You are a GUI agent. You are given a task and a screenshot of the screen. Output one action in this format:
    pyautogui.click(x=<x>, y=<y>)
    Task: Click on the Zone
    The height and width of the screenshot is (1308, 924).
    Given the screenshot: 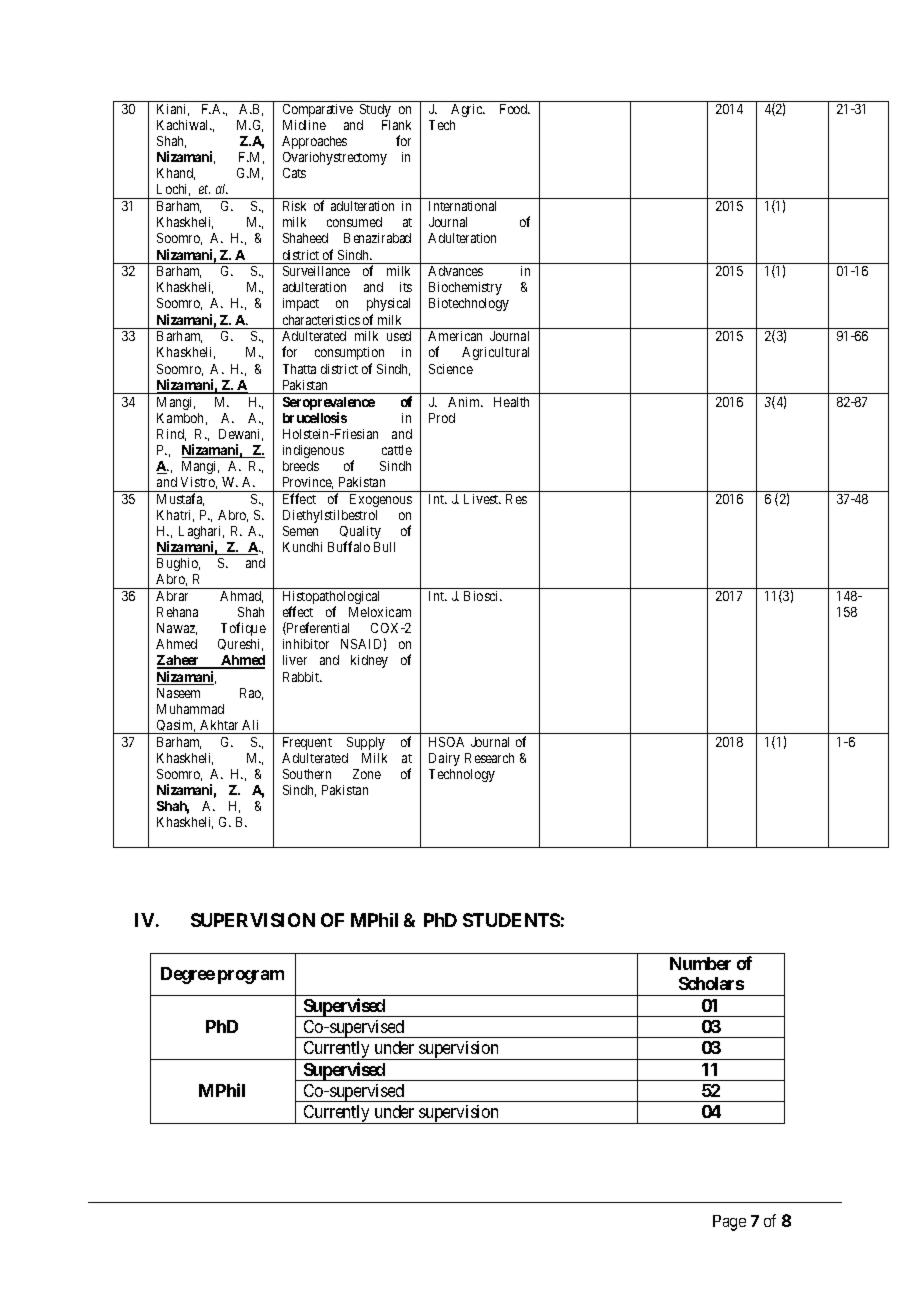 What is the action you would take?
    pyautogui.click(x=367, y=774)
